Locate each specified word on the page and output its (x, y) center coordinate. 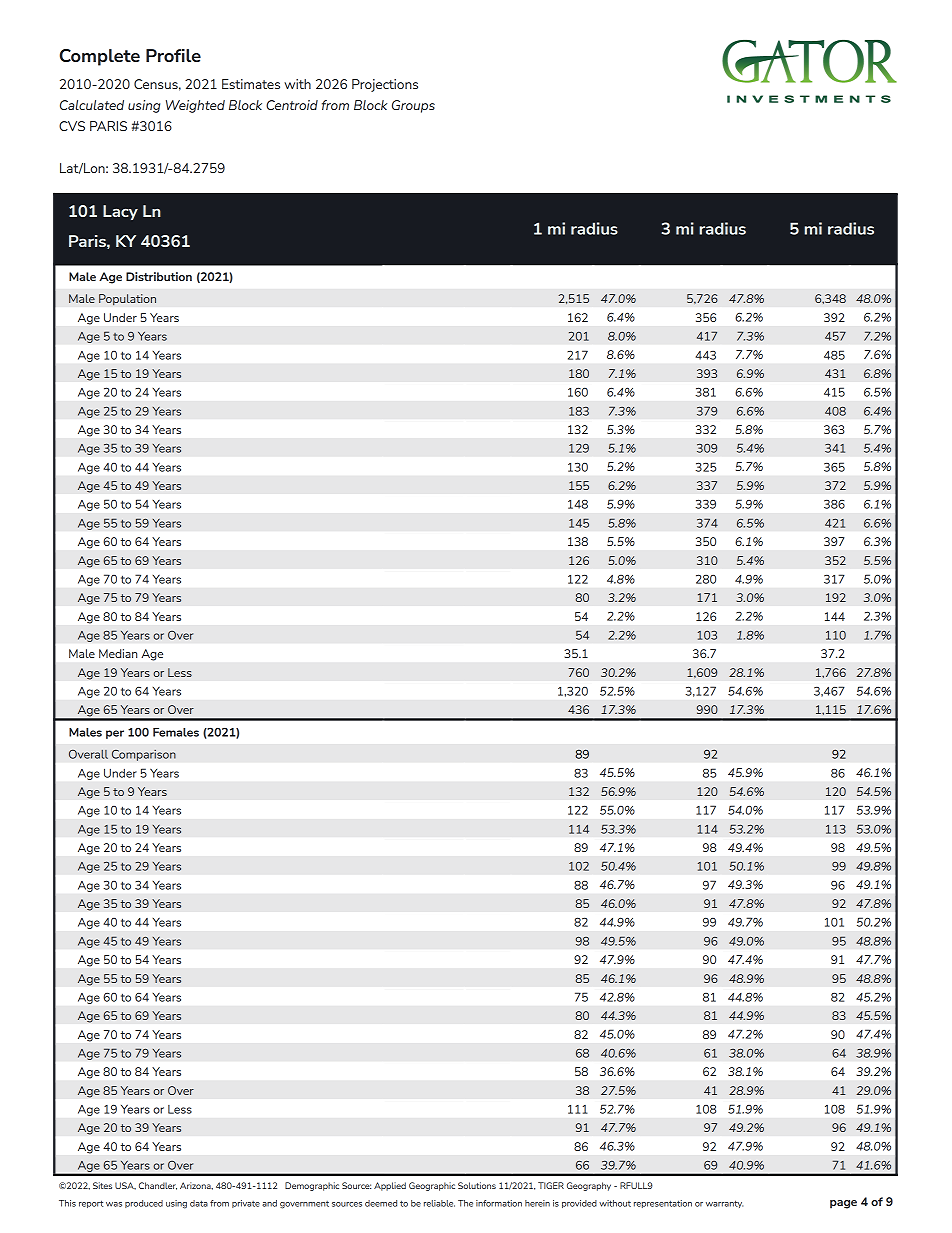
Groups (413, 106)
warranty (724, 1204)
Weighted (195, 106)
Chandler (158, 1186)
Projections (385, 85)
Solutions (477, 1185)
